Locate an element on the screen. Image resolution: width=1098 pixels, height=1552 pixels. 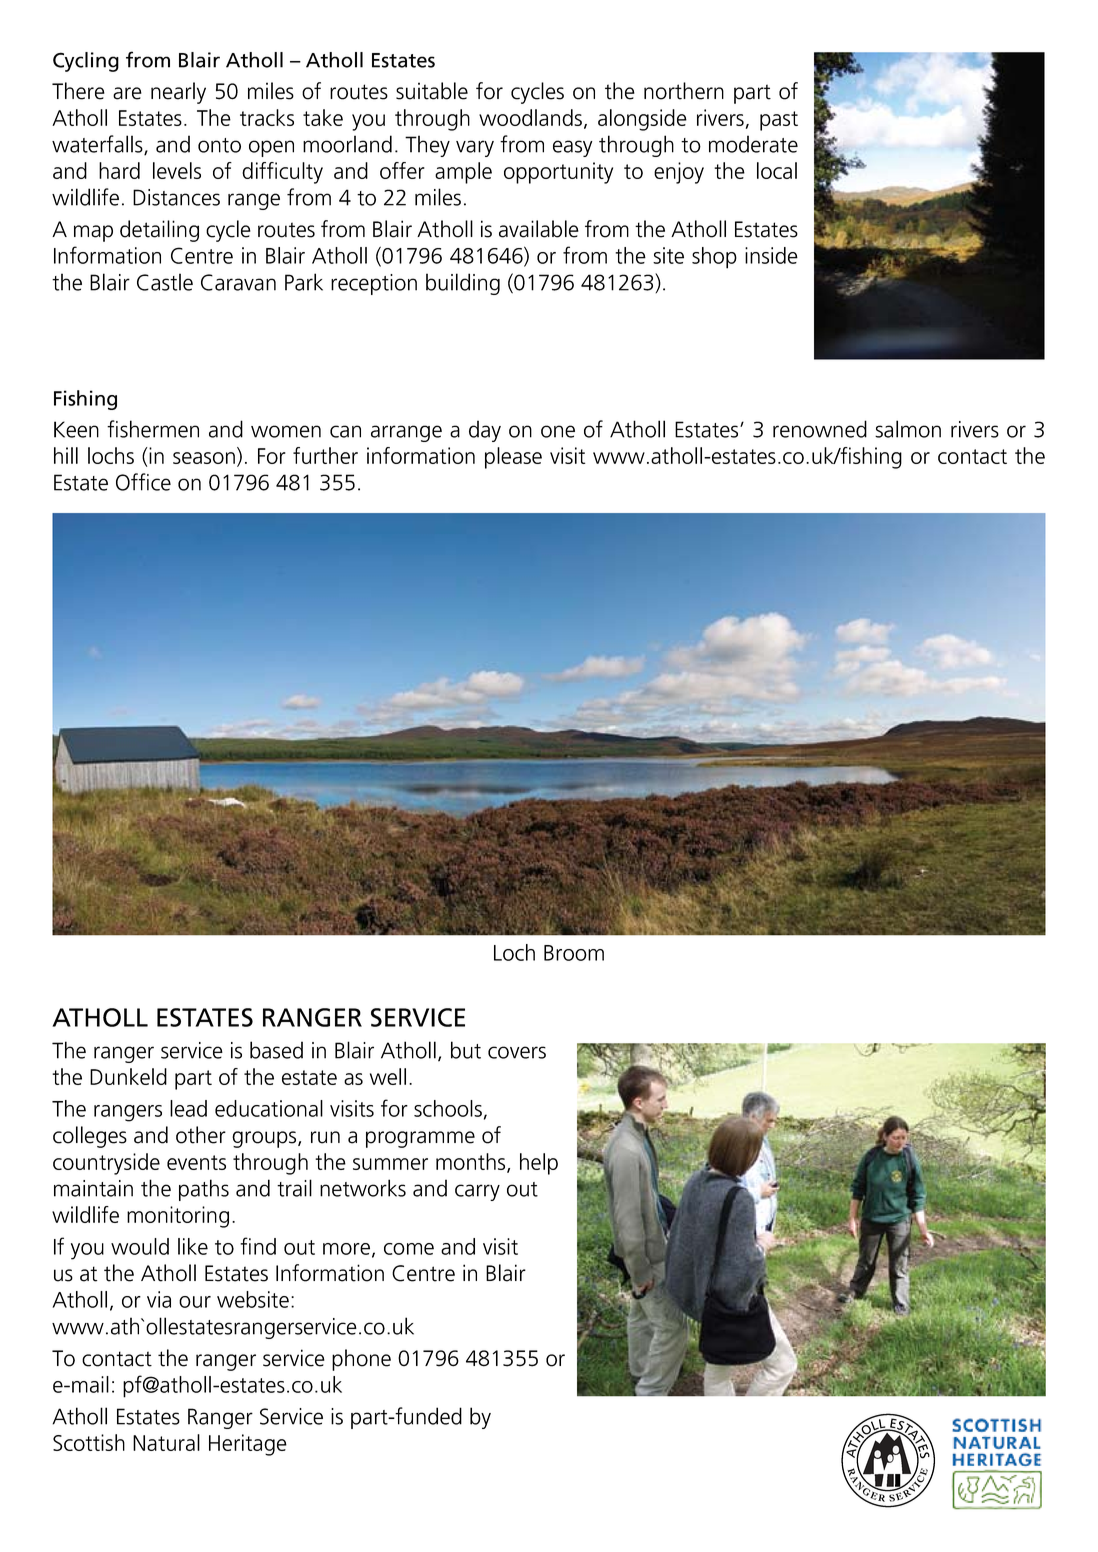
suitable is located at coordinates (432, 91).
